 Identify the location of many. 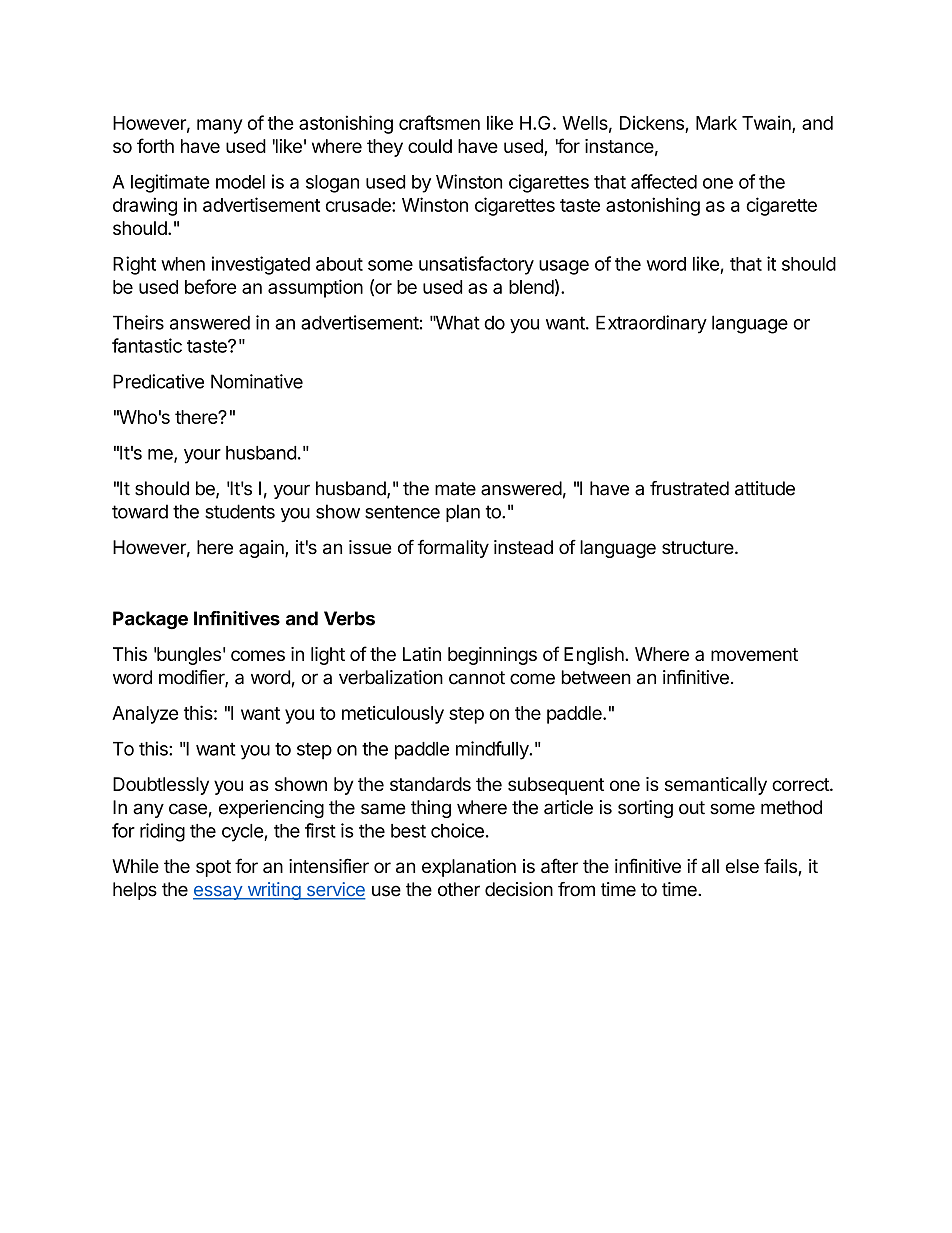
(220, 126).
